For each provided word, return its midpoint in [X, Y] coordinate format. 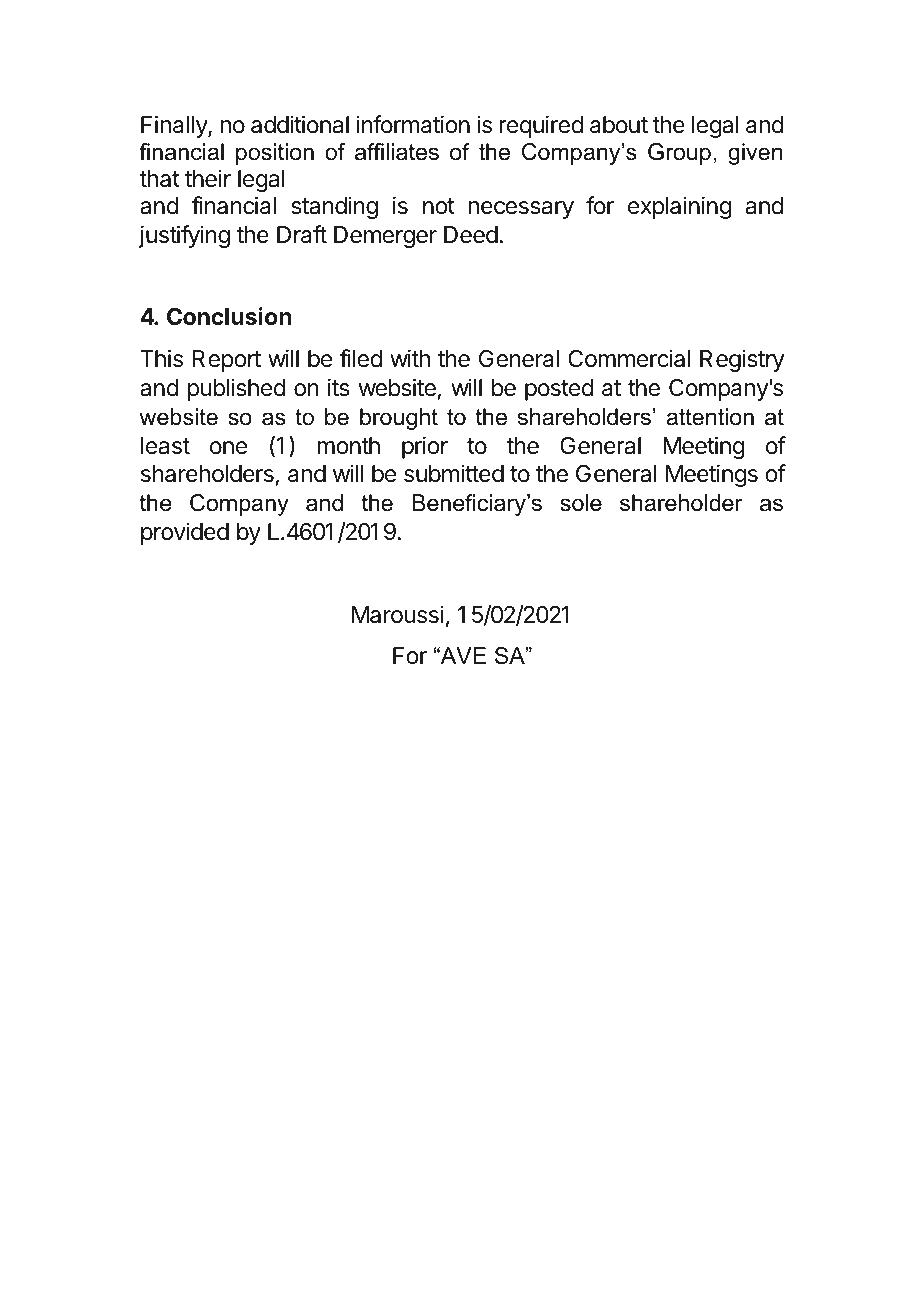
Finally [175, 126]
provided [185, 533]
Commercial [629, 358]
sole [581, 503]
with [410, 358]
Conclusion [229, 316]
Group [679, 154]
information [413, 124]
